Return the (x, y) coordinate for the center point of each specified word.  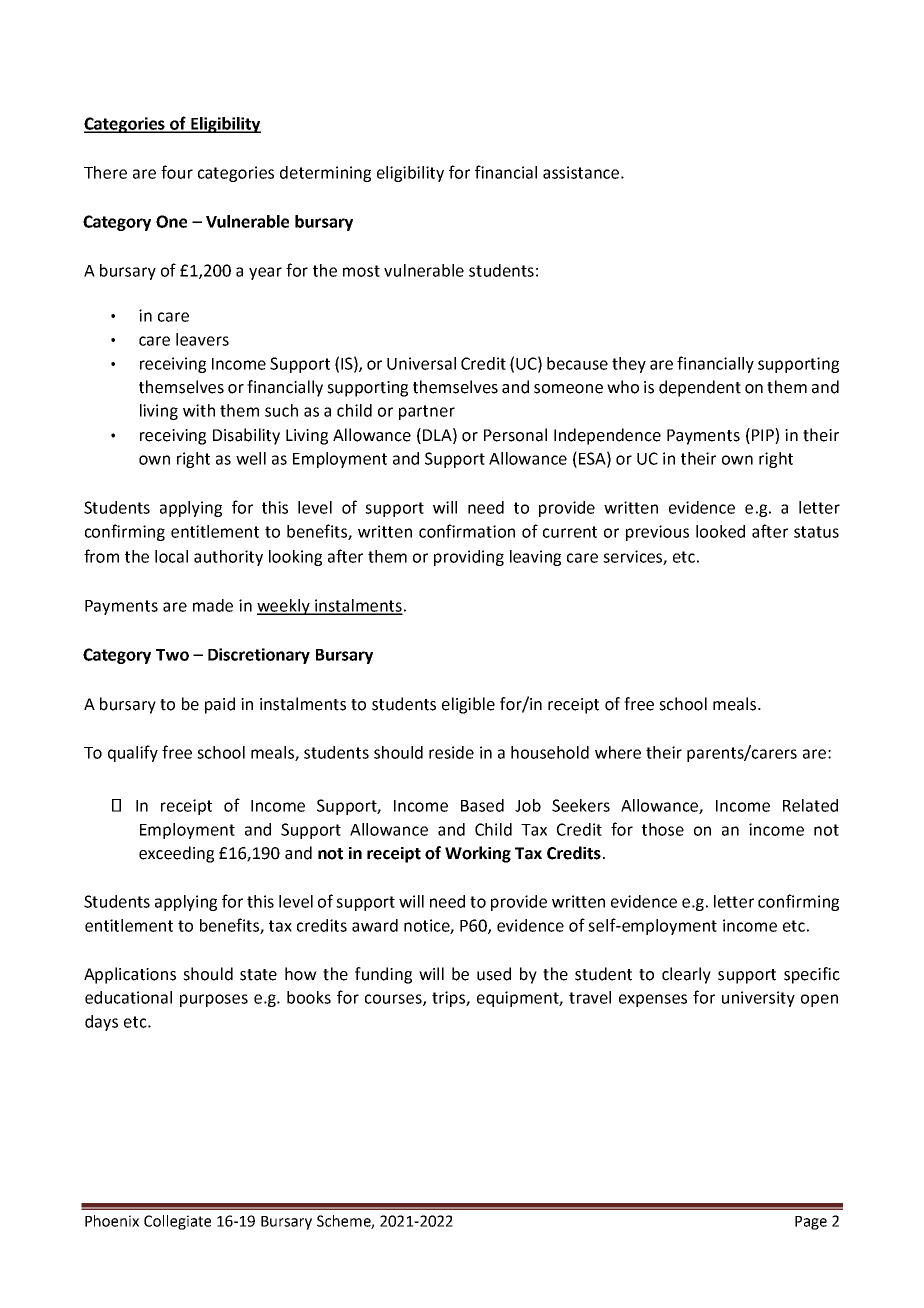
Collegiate (177, 1222)
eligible (468, 705)
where (618, 752)
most (361, 271)
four (177, 172)
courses (394, 1000)
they (629, 365)
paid (220, 705)
